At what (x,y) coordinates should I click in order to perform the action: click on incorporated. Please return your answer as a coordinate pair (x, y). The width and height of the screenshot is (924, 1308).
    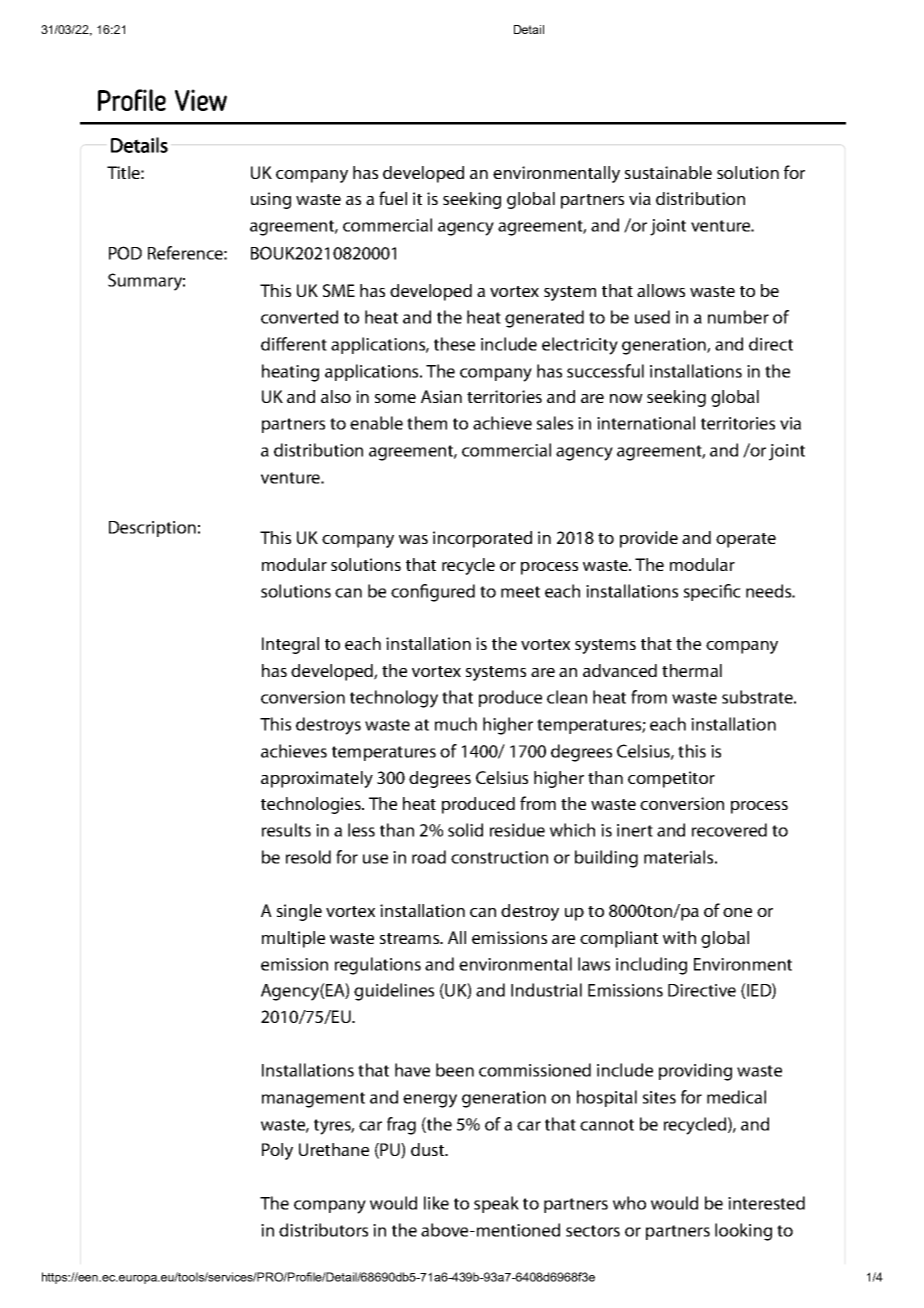
    Looking at the image, I should click on (482, 539).
